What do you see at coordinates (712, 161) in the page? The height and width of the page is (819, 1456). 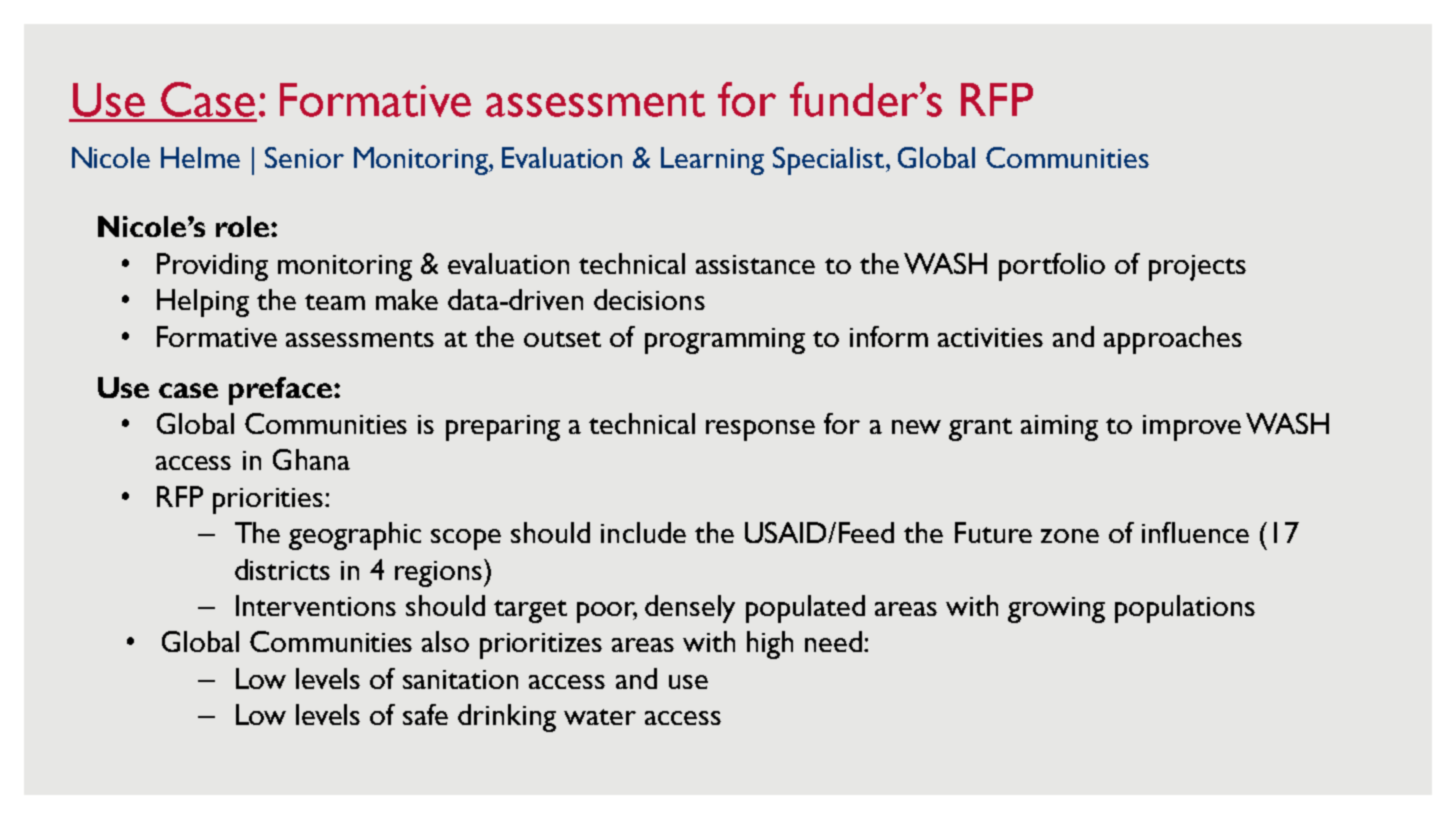 I see `Learning` at bounding box center [712, 161].
